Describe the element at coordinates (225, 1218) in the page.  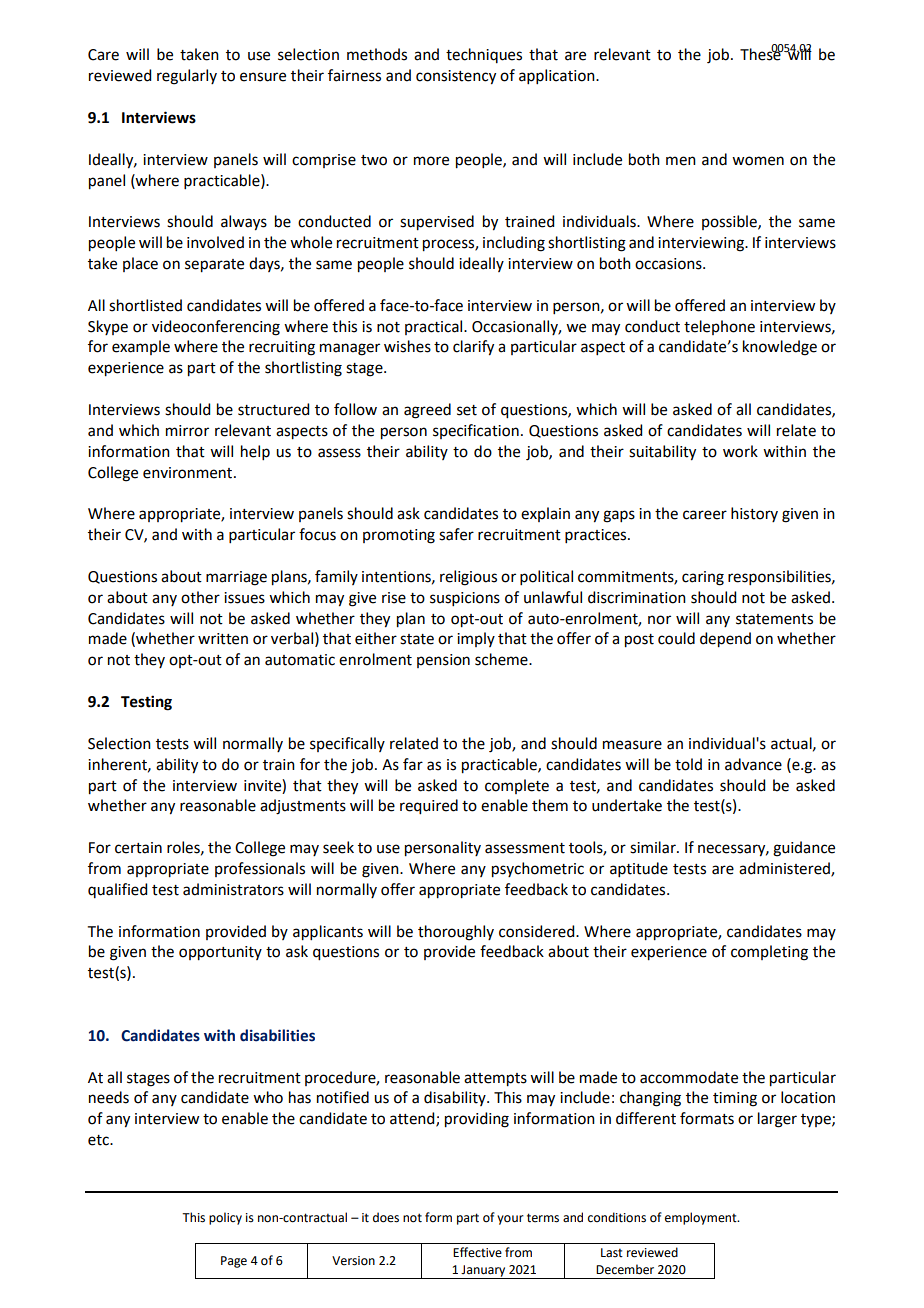
I see `policy` at that location.
